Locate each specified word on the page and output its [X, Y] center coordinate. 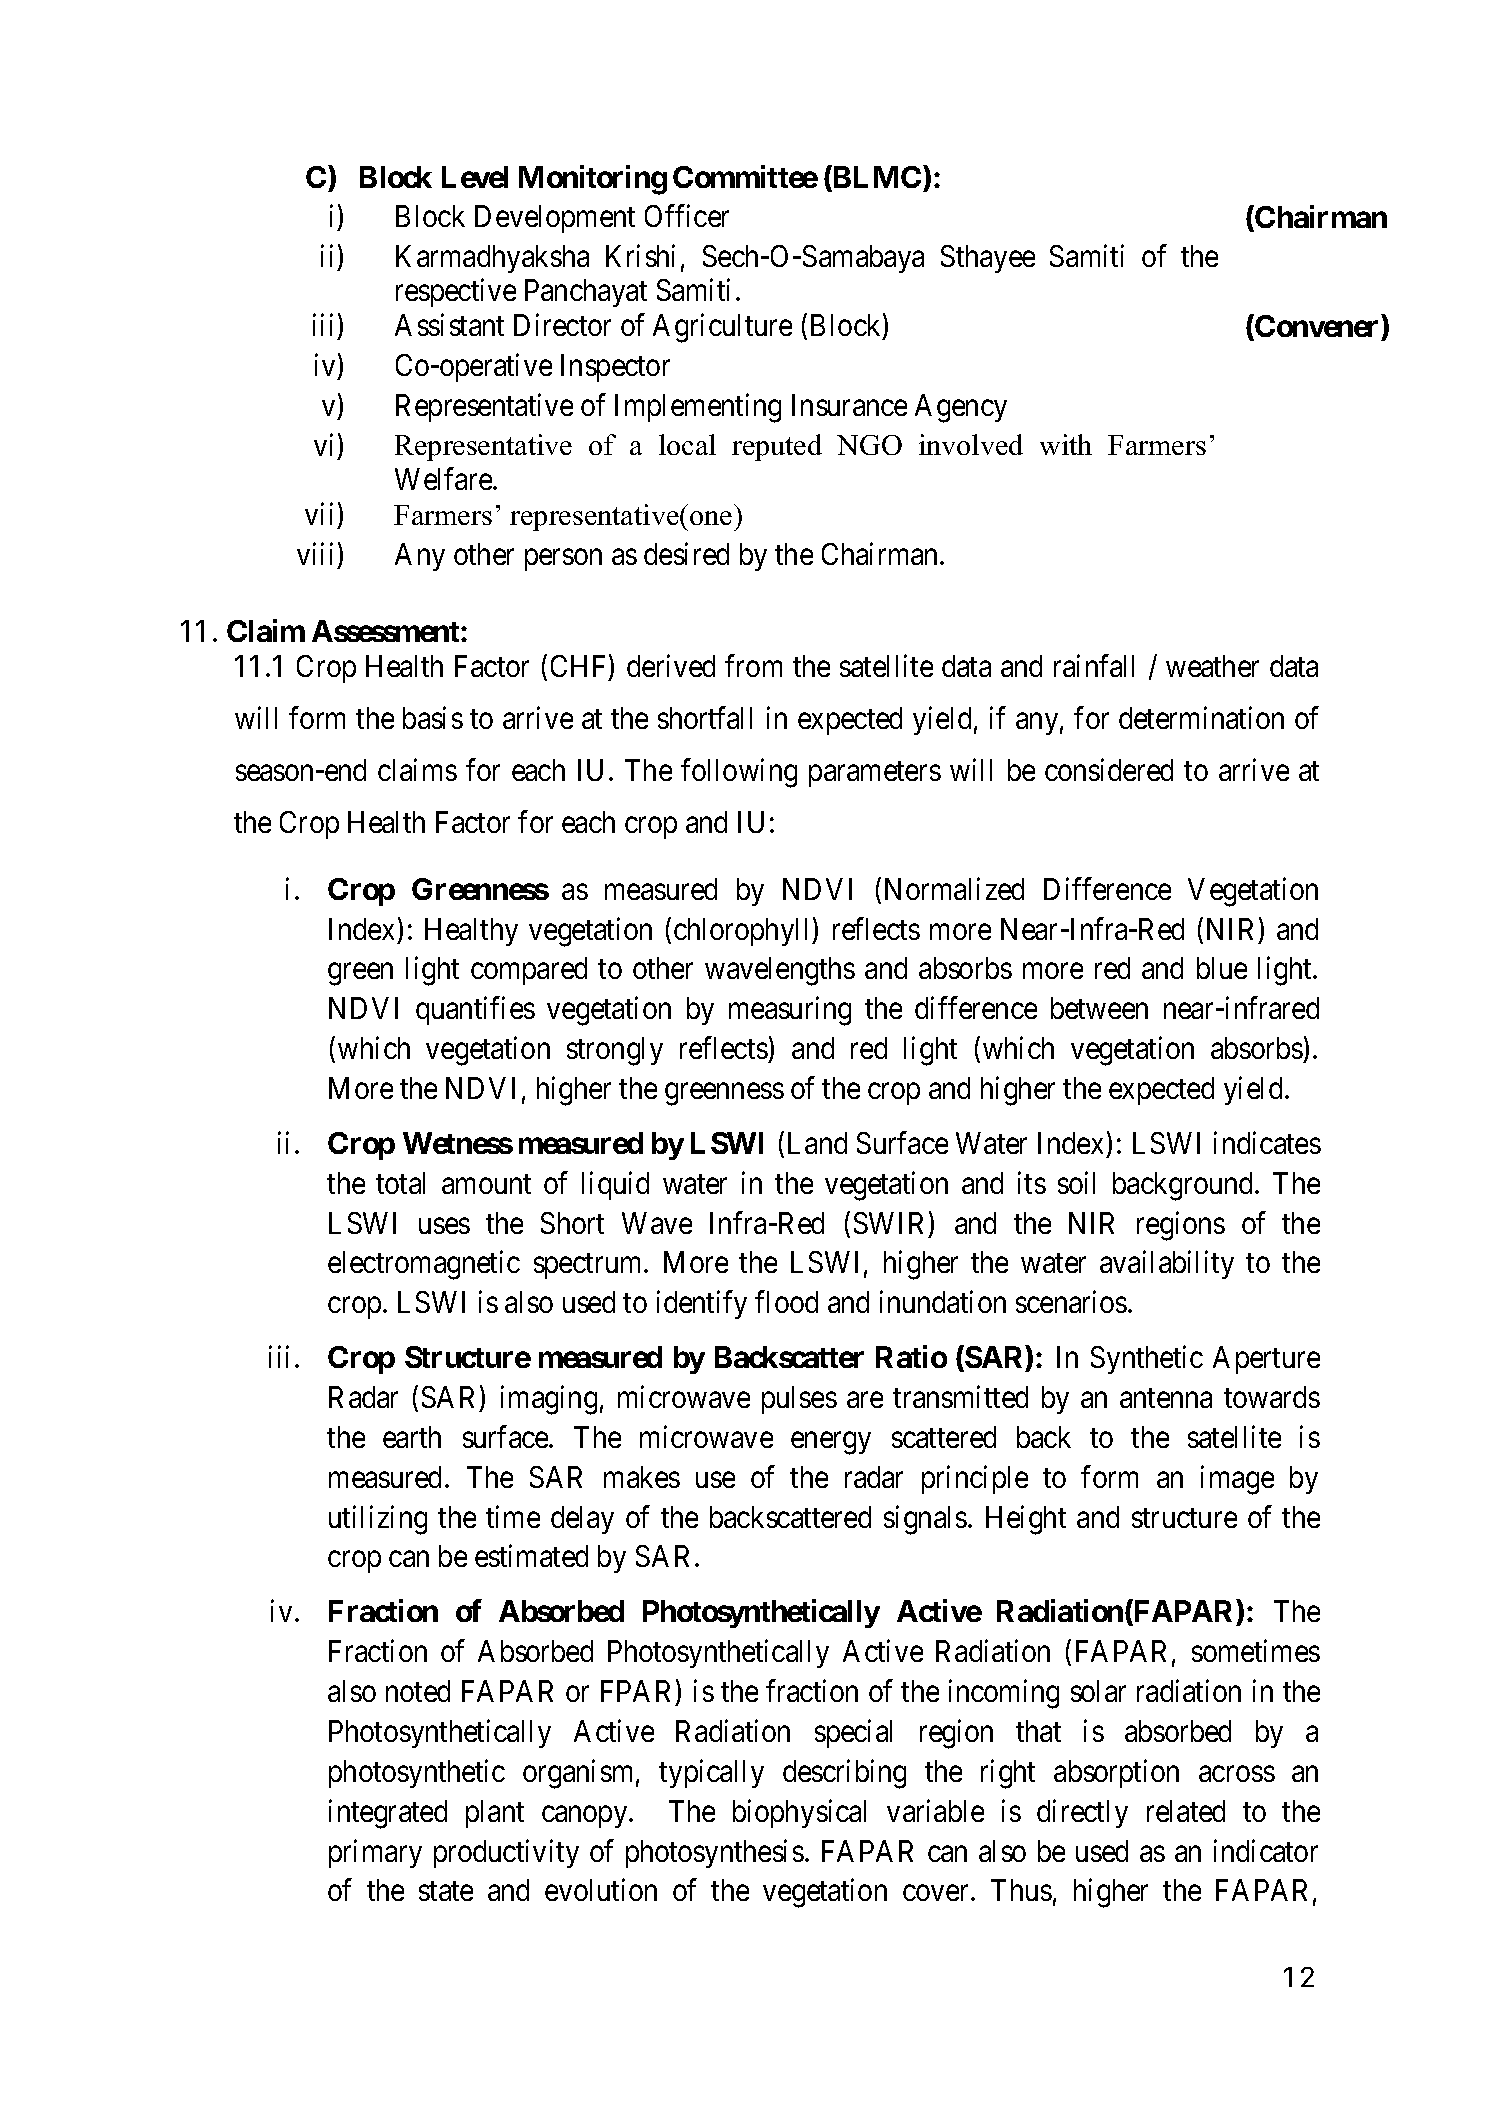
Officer [687, 215]
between [1099, 1008]
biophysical [799, 1813]
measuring [790, 1011]
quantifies [475, 1011]
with [1066, 444]
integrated [388, 1814]
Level [475, 177]
